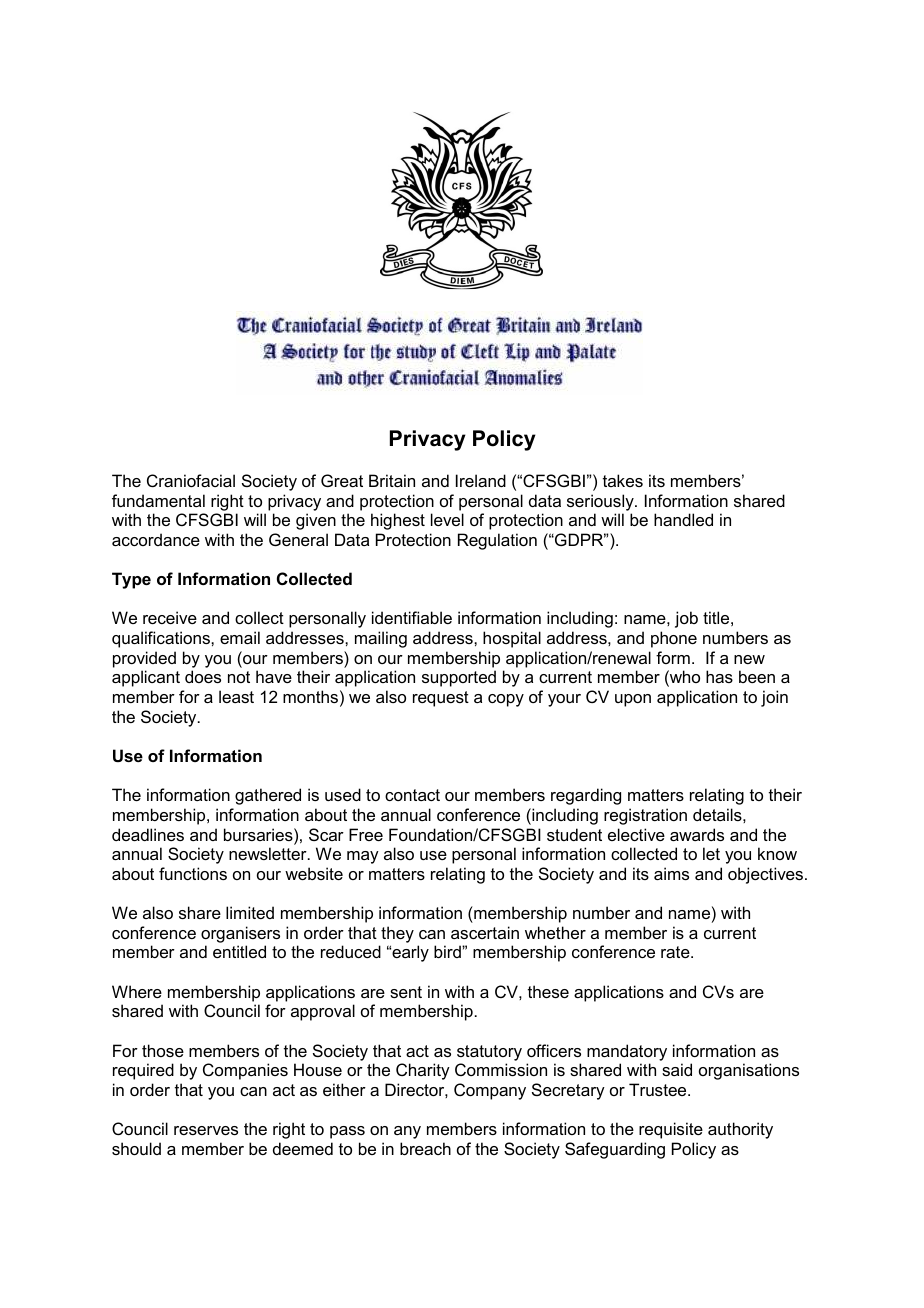  What do you see at coordinates (447, 519) in the image?
I see `level` at bounding box center [447, 519].
